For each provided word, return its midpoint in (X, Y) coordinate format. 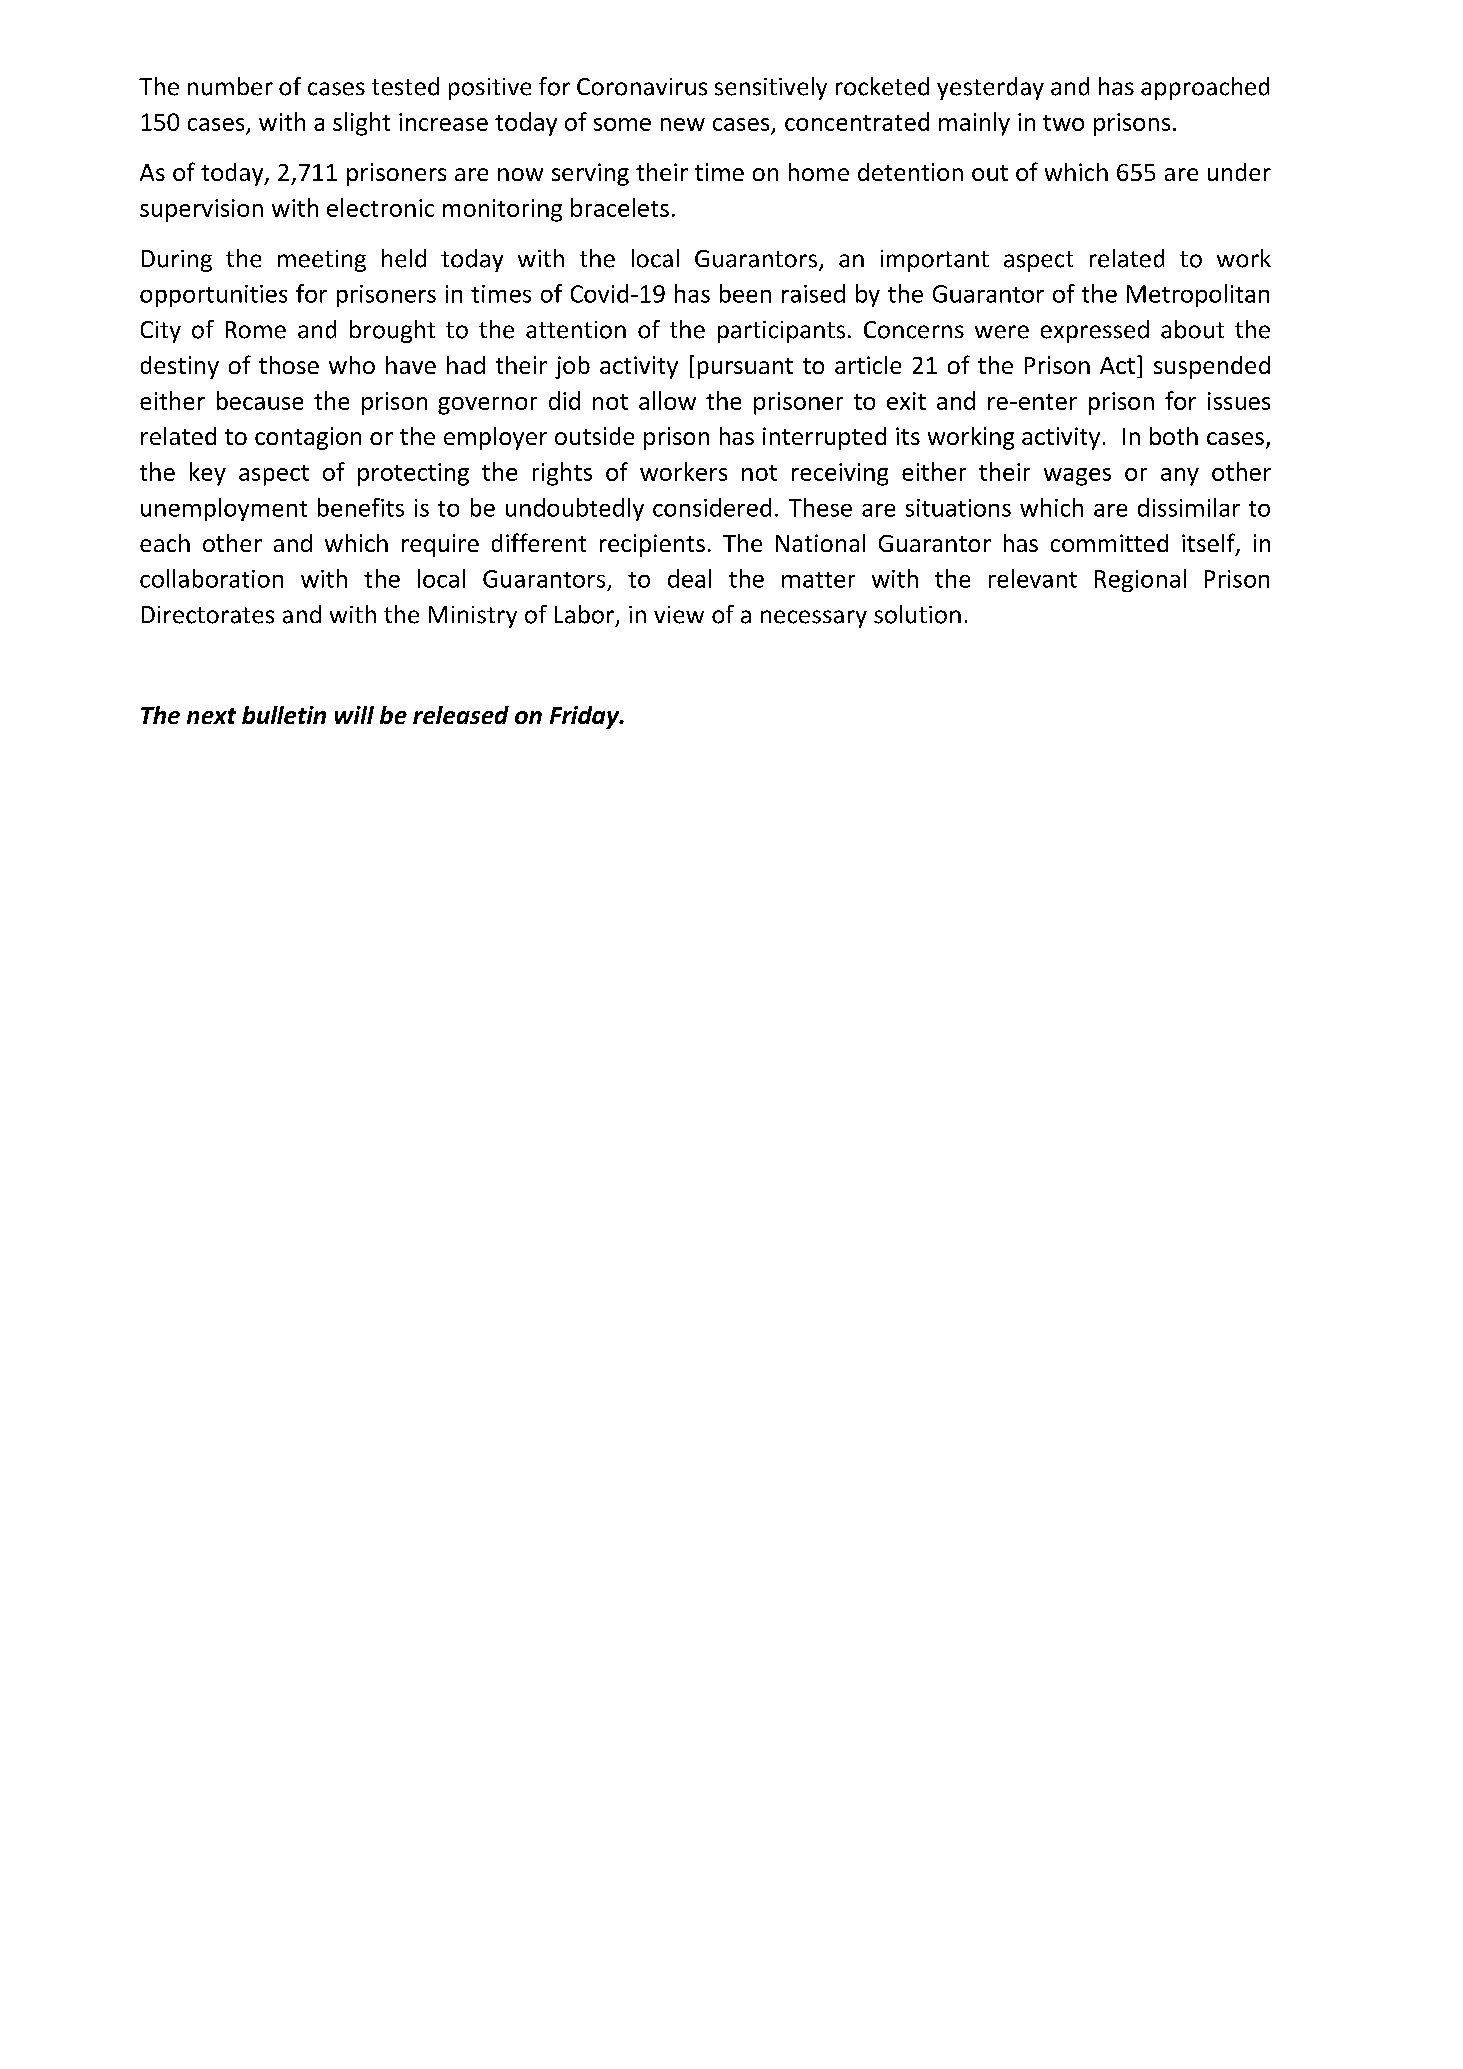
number (230, 86)
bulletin (284, 715)
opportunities (213, 296)
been (745, 293)
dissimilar (1189, 507)
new (683, 124)
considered (712, 507)
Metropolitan (1198, 295)
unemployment (224, 509)
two (1063, 123)
